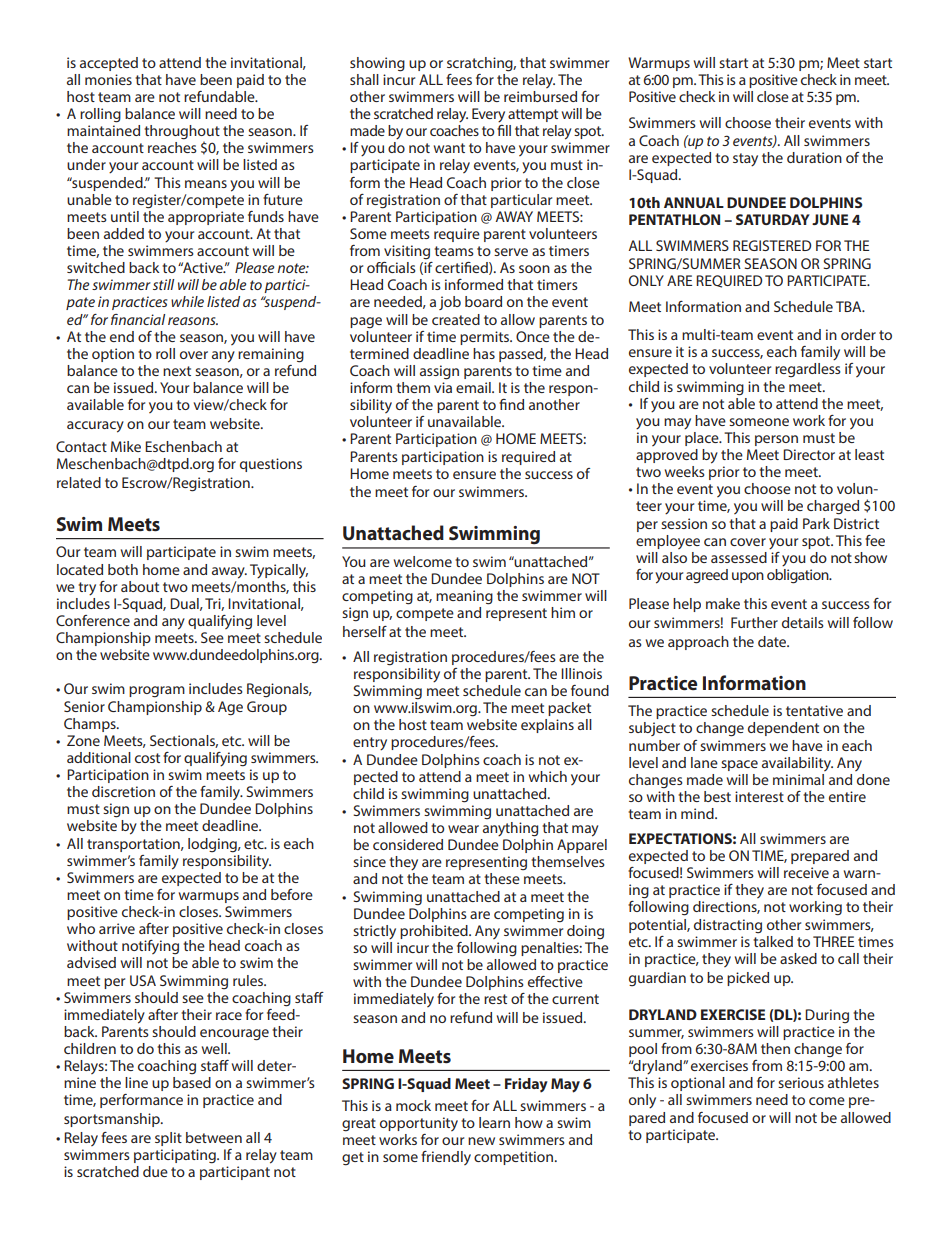 Image resolution: width=952 pixels, height=1233 pixels. Describe the element at coordinates (511, 404) in the document. I see `find` at that location.
